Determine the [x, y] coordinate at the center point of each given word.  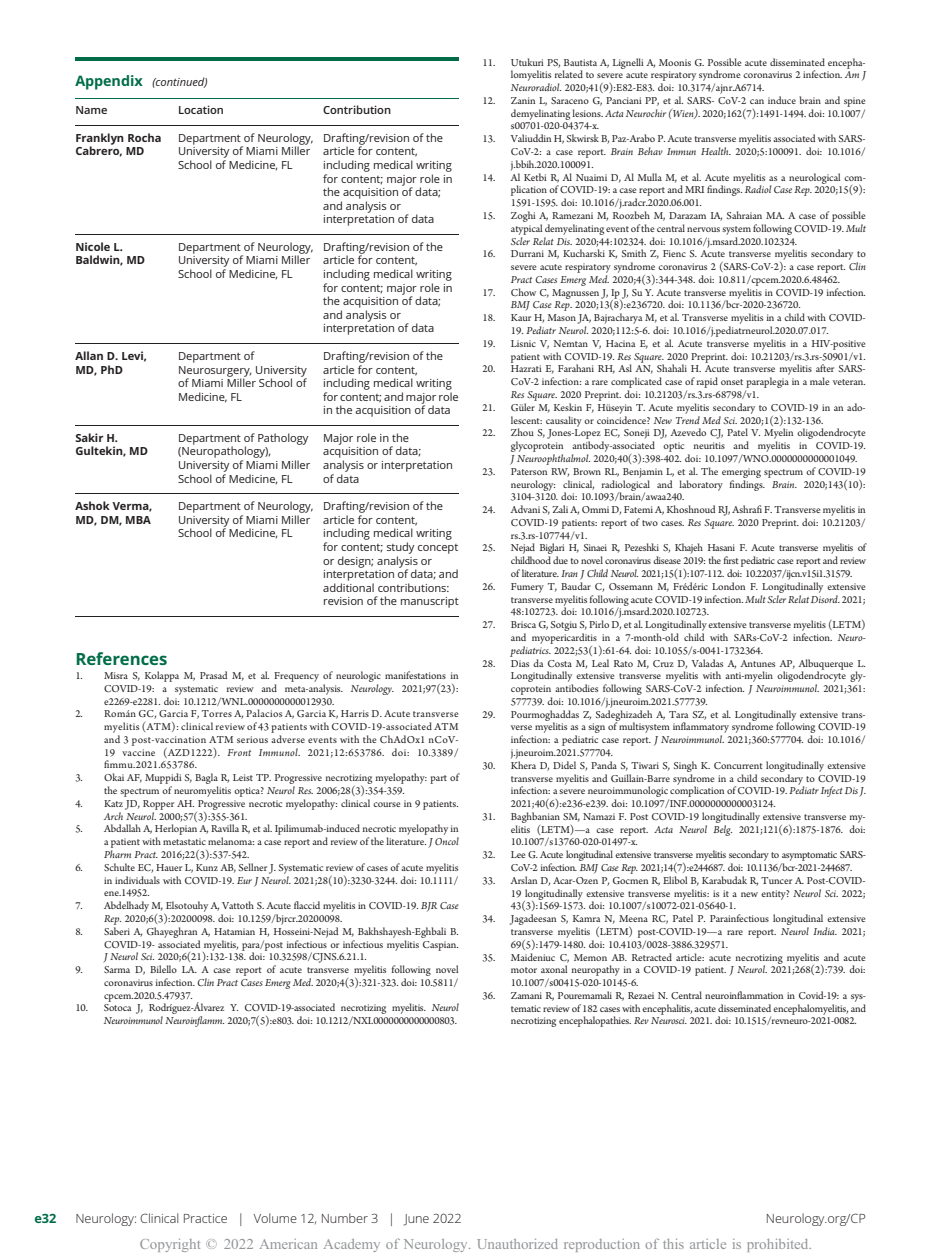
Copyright [170, 1245]
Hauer [169, 867]
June [416, 1220]
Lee [518, 854]
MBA [138, 520]
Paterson [529, 471]
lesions [587, 113]
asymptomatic [809, 856]
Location [201, 109]
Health [716, 151]
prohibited [779, 1245]
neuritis [709, 445]
